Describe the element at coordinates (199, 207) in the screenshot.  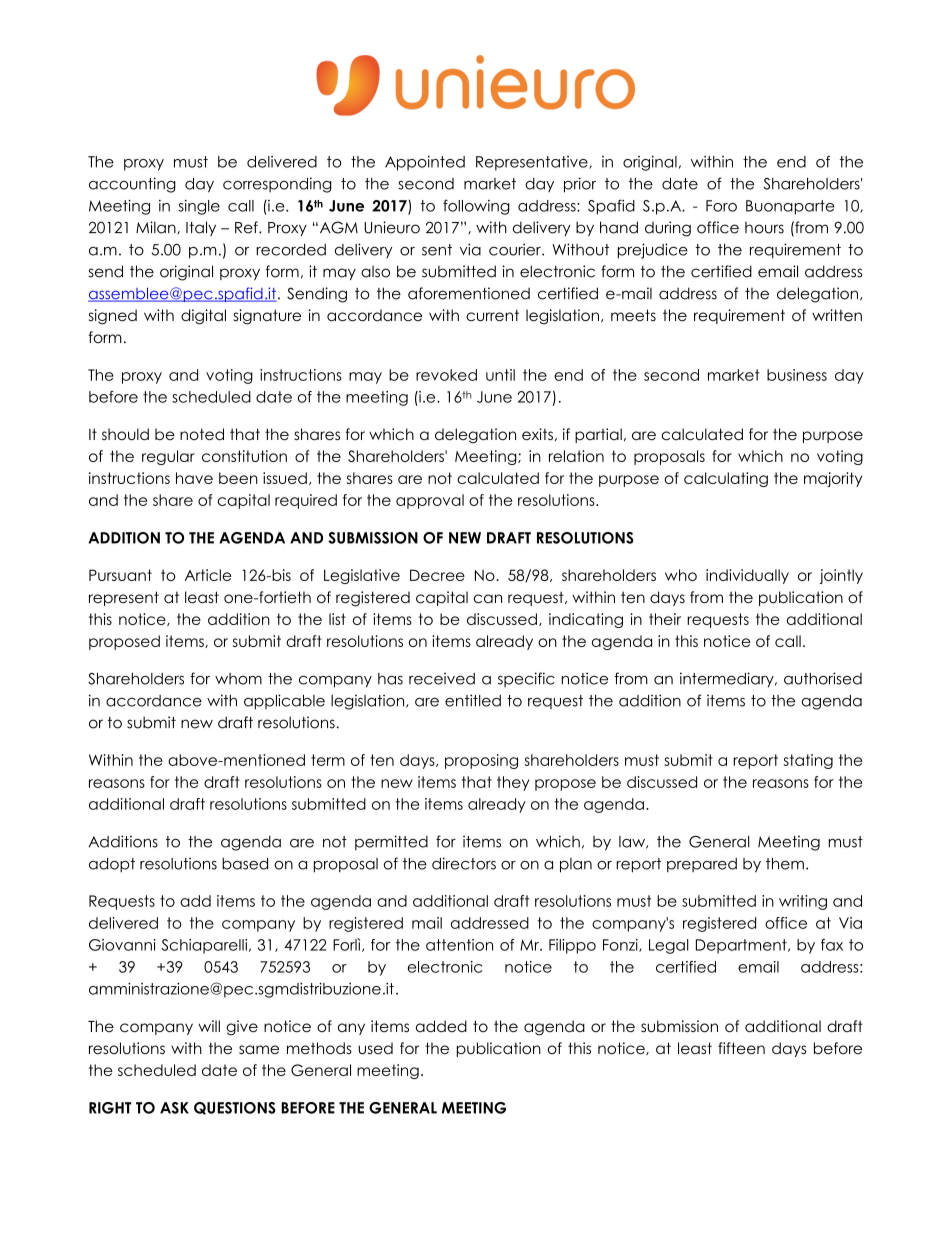
I see `single` at that location.
